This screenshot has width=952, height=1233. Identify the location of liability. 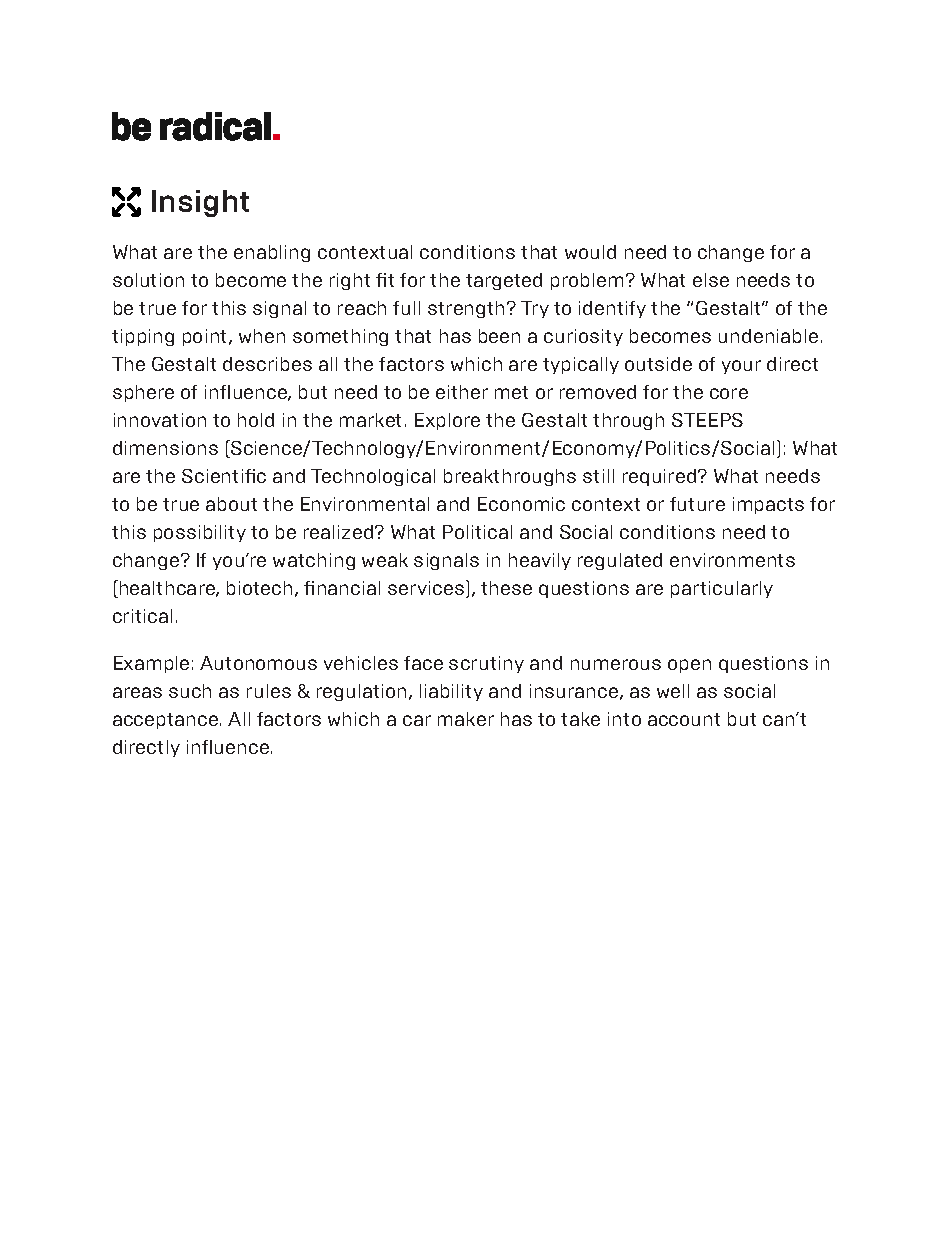
(451, 692).
